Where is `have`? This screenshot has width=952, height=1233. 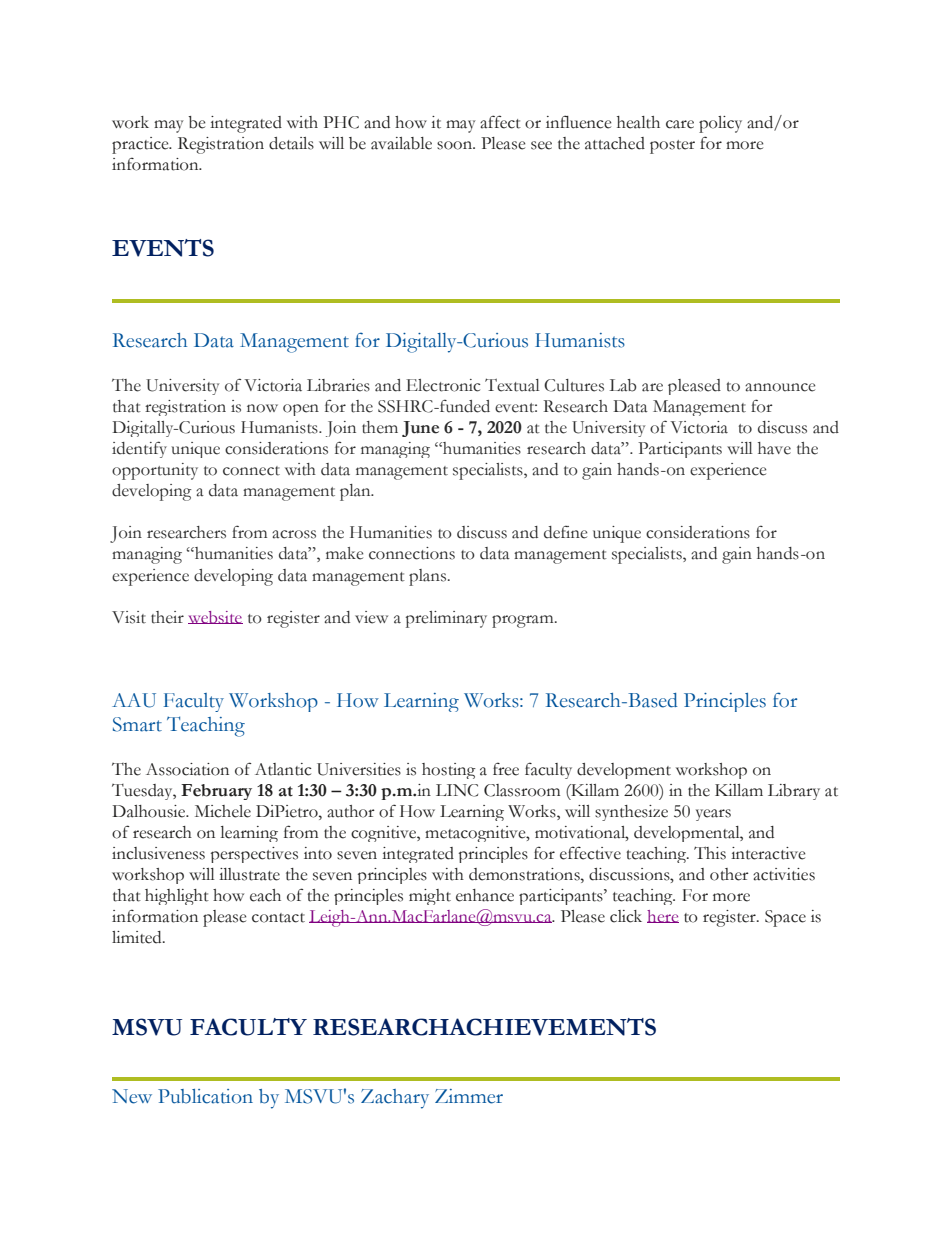
have is located at coordinates (774, 448).
